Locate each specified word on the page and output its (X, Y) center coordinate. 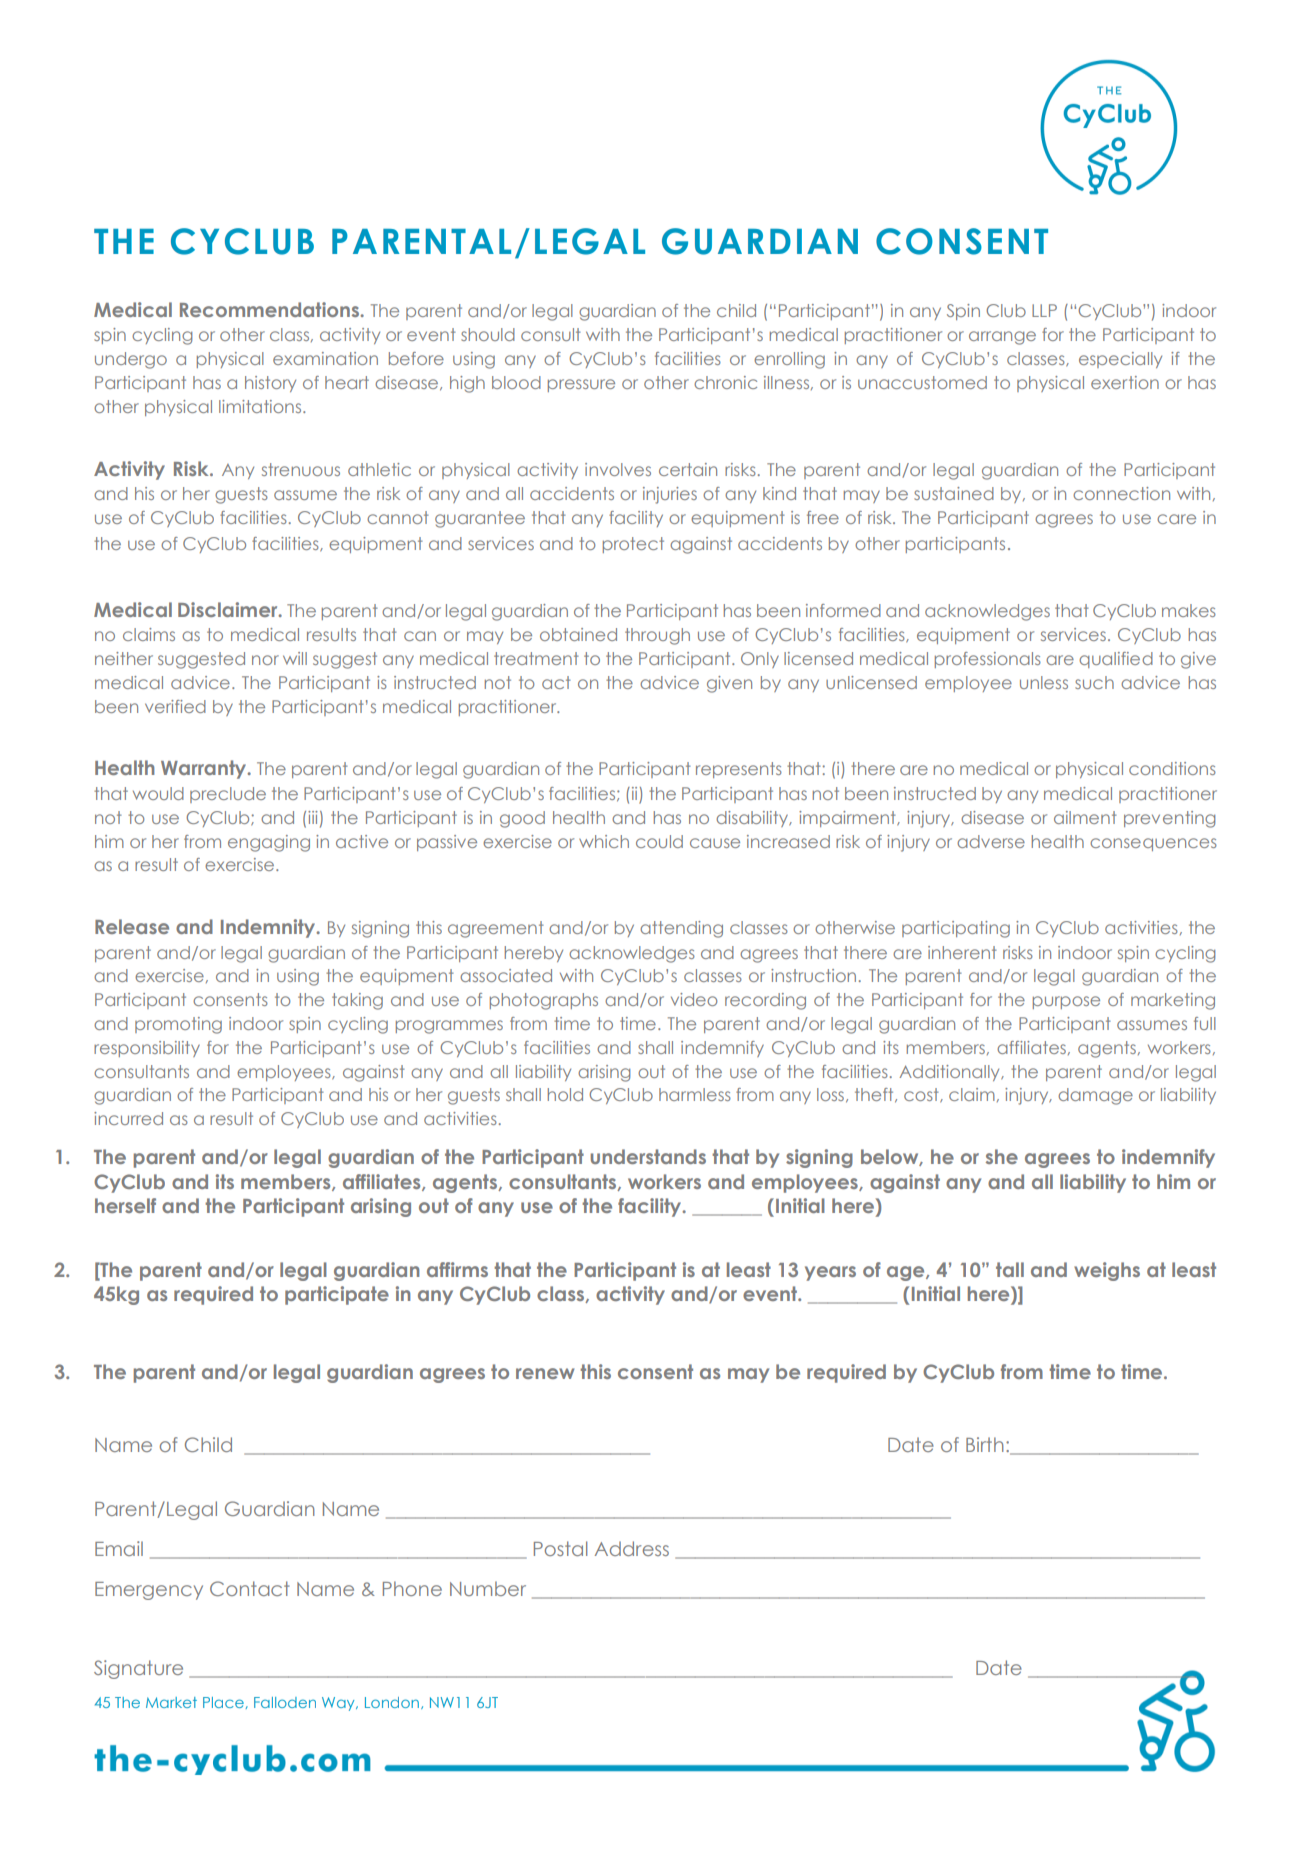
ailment (1085, 817)
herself (125, 1205)
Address (632, 1548)
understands (648, 1156)
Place (223, 1702)
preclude (228, 795)
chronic (725, 382)
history (270, 384)
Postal (560, 1548)
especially (1120, 360)
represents (739, 770)
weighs (1107, 1271)
